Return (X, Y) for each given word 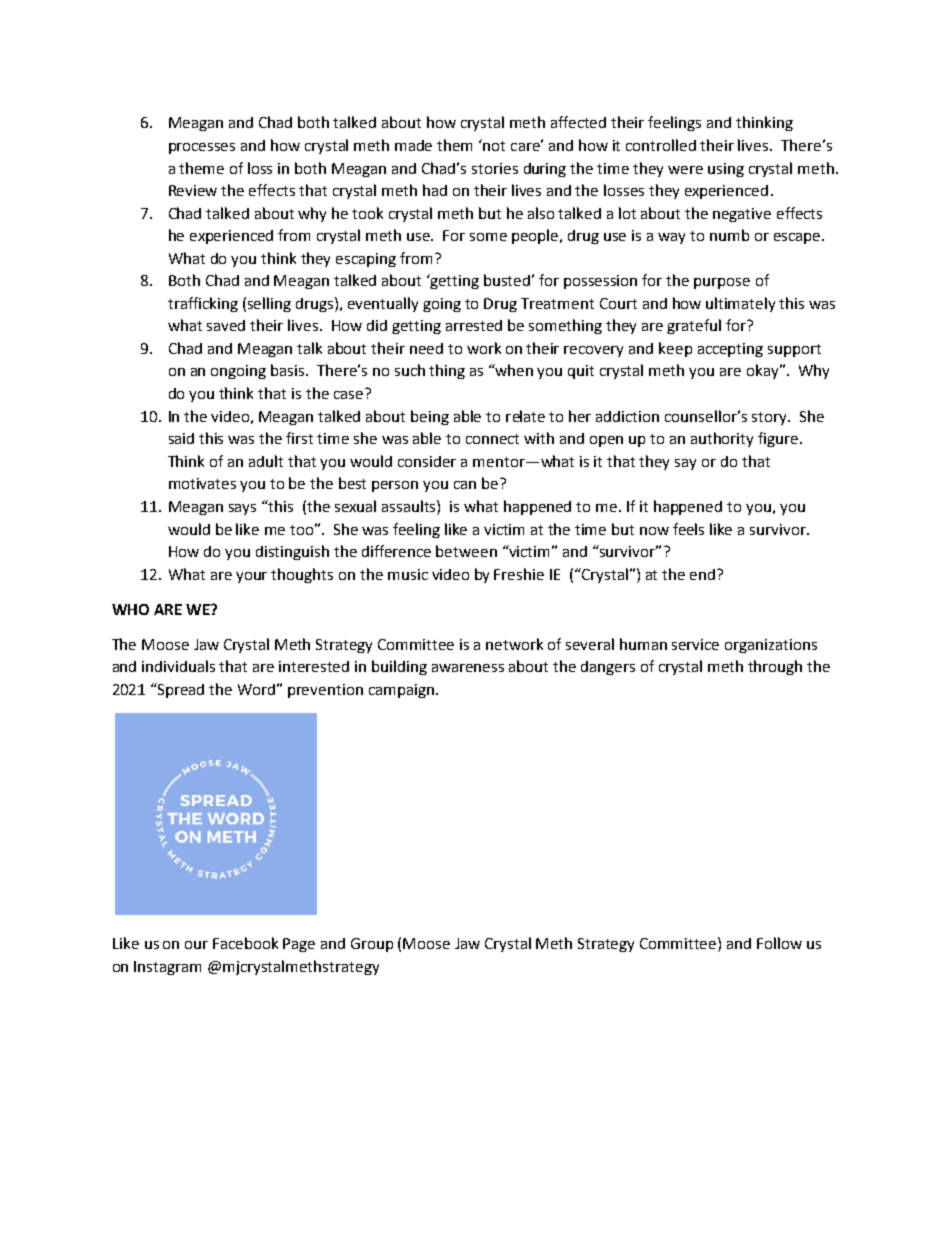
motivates (202, 483)
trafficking (203, 304)
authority (722, 439)
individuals (178, 666)
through (775, 667)
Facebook (245, 943)
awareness (468, 668)
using (726, 170)
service (695, 644)
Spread (180, 690)
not (494, 146)
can (465, 485)
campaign (401, 691)
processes (202, 148)
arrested (474, 325)
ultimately (740, 304)
